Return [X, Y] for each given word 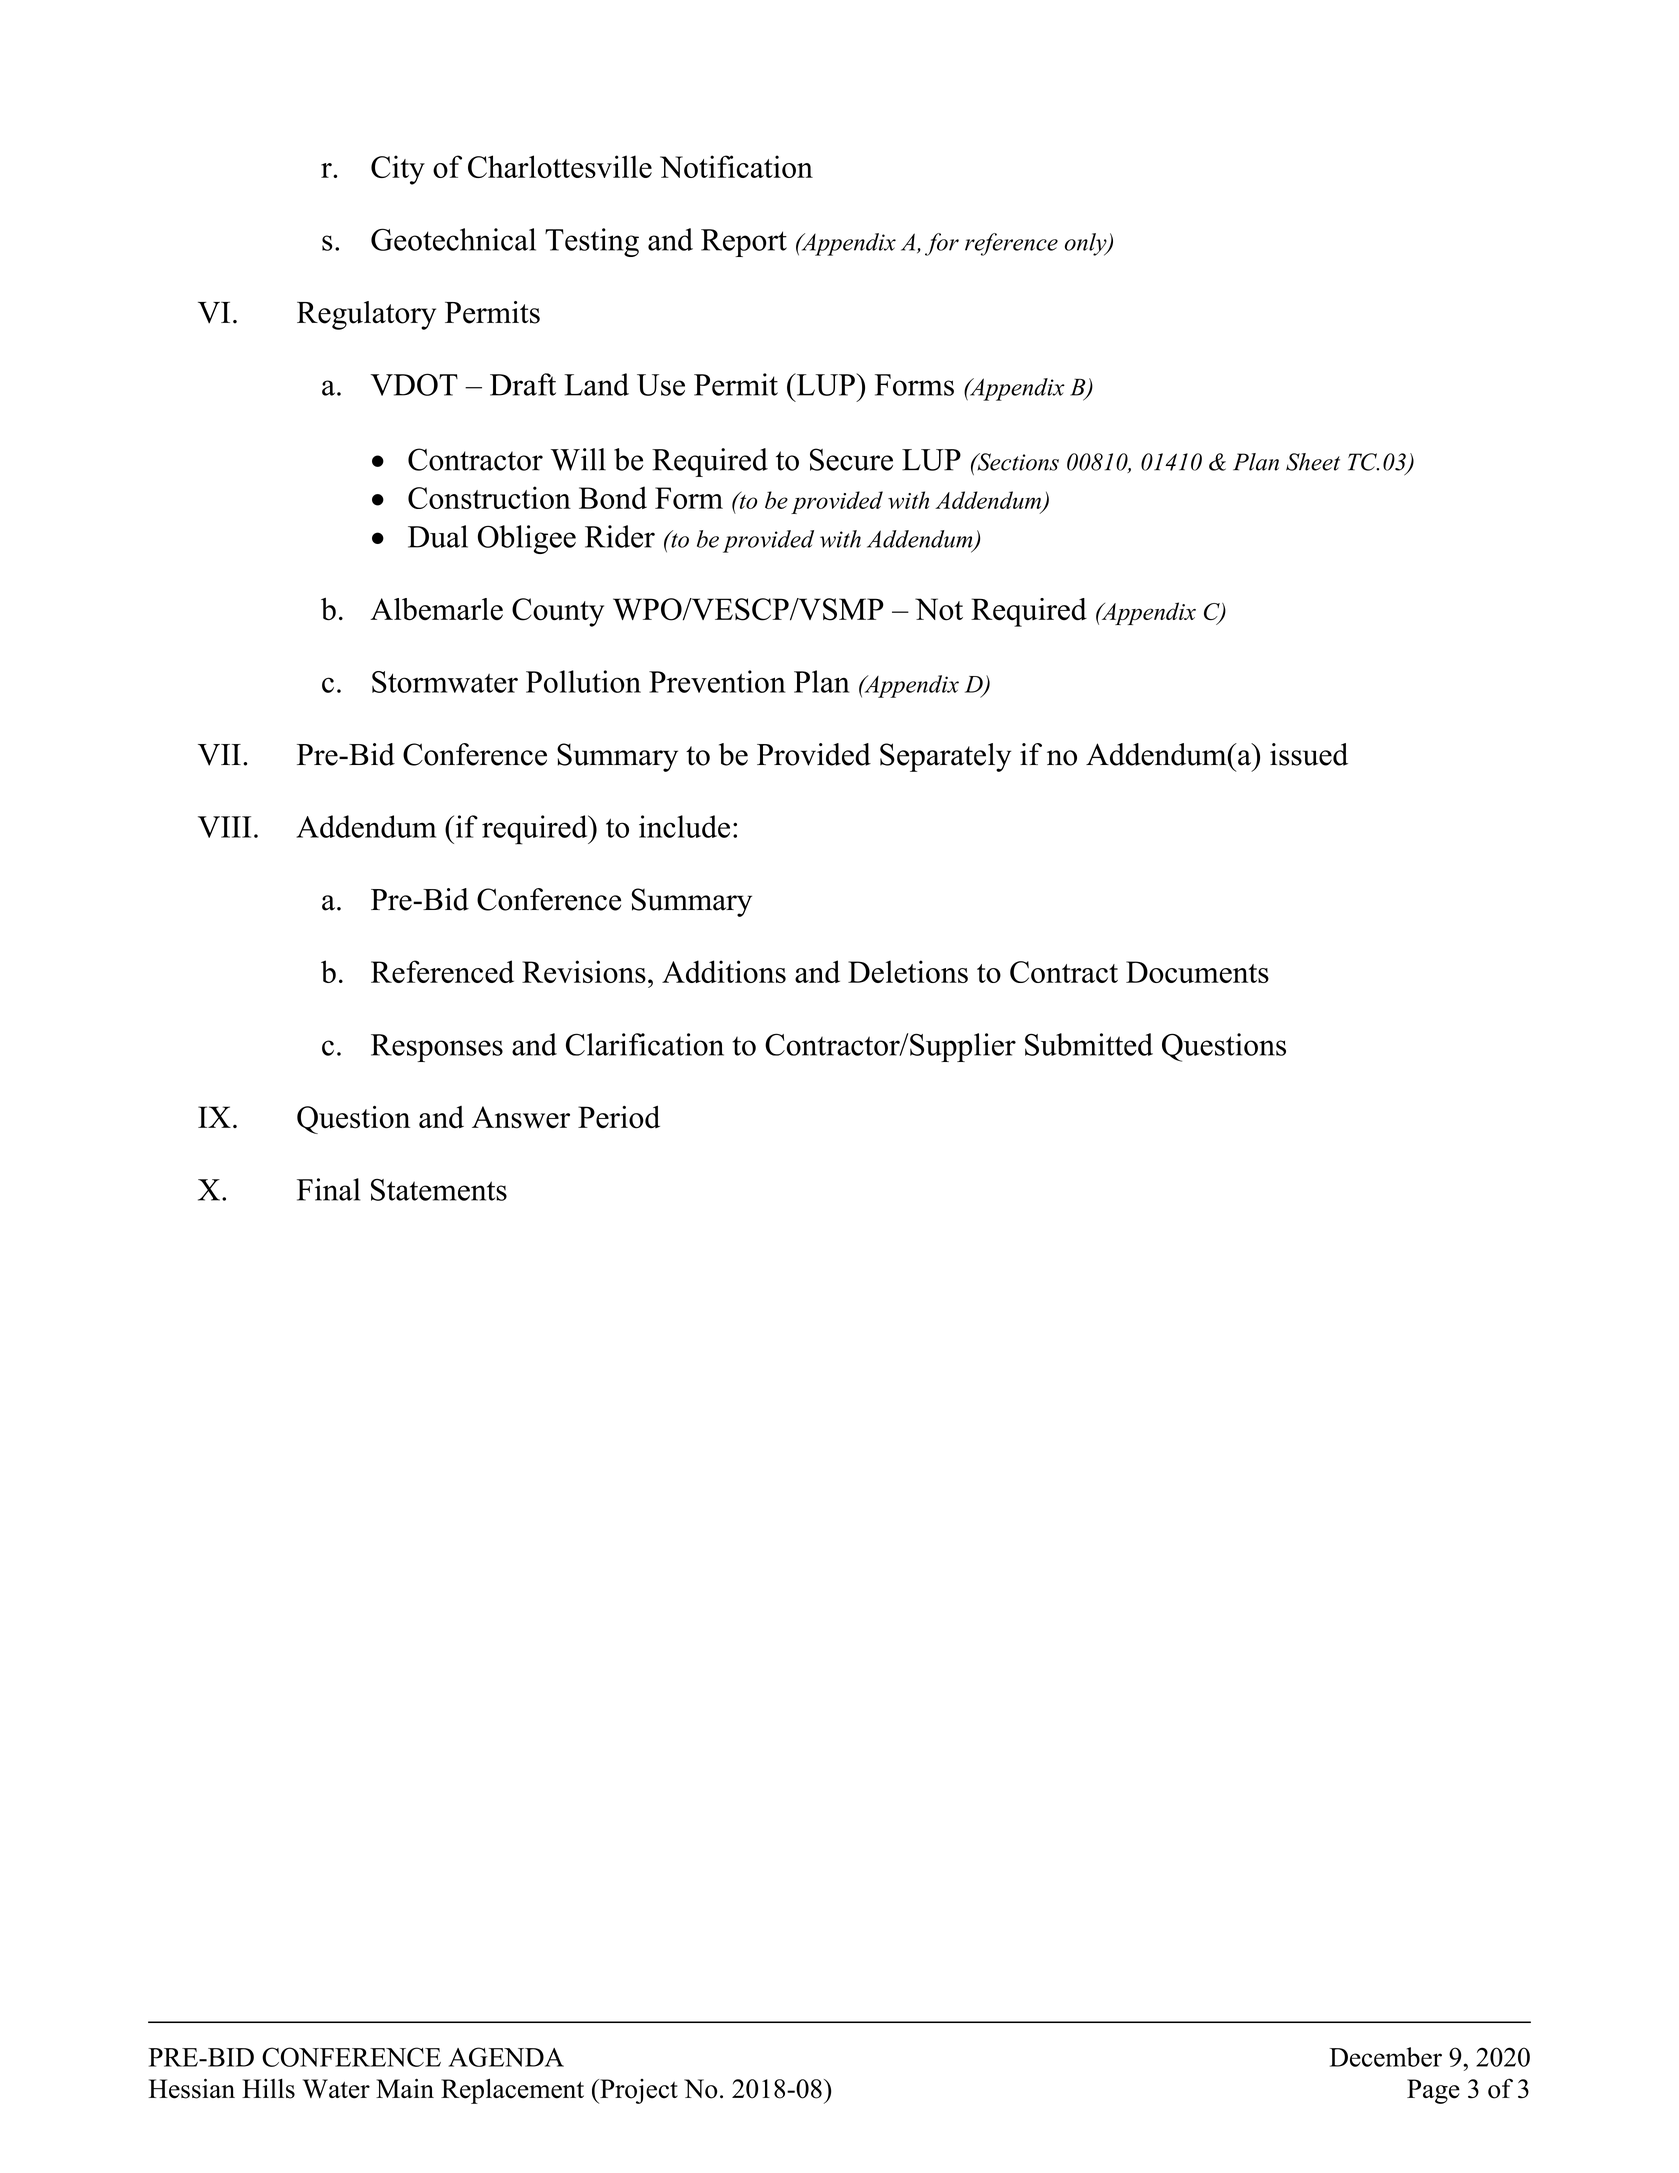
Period [619, 1117]
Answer [521, 1117]
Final [328, 1189]
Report [744, 243]
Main [405, 2088]
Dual [438, 536]
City [398, 170]
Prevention [717, 681]
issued [1309, 754]
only [1087, 244]
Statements [439, 1190]
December [1386, 2057]
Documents [1197, 972]
